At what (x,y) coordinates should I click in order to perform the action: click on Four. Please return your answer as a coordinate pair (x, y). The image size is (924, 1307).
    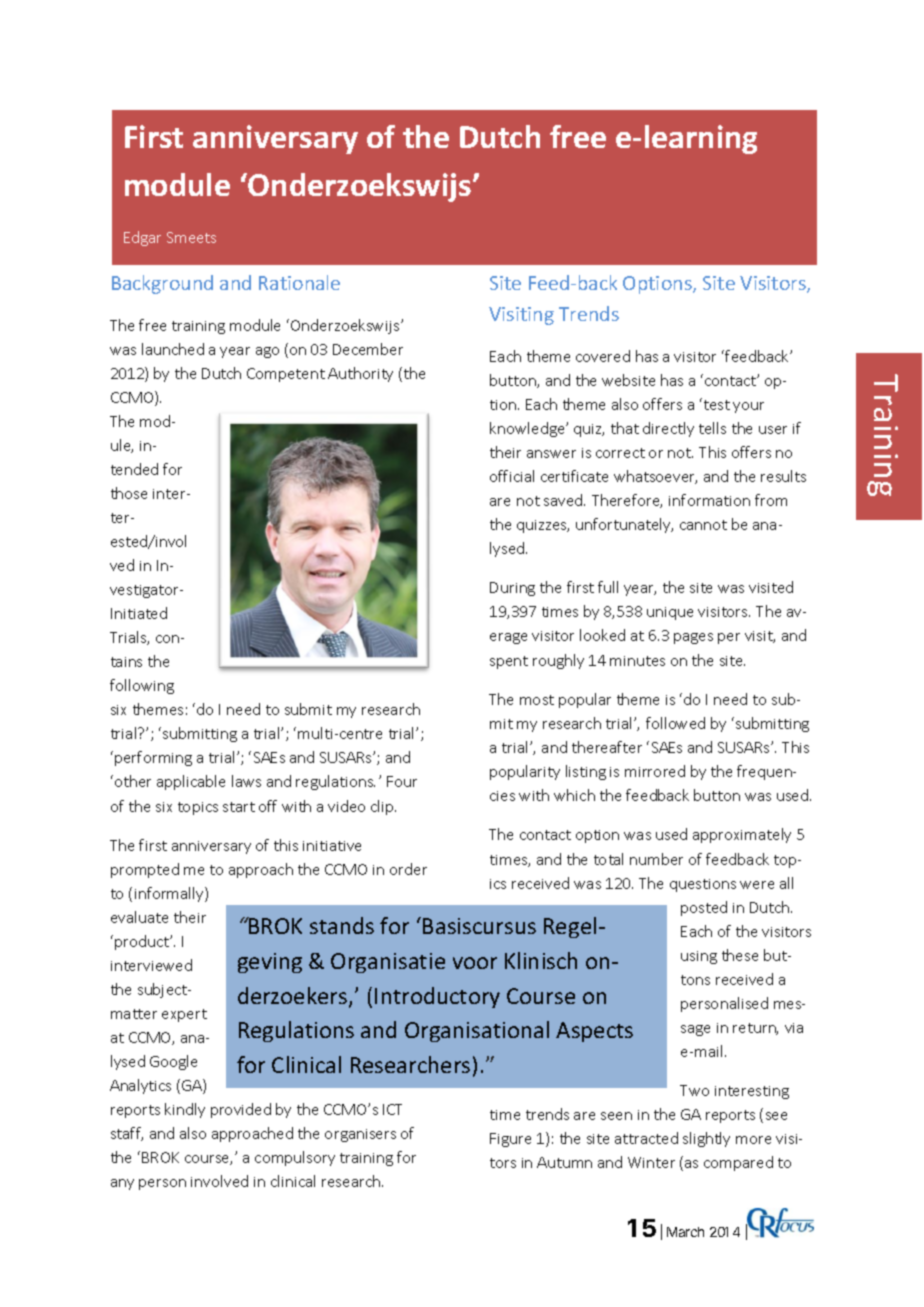
    Looking at the image, I should click on (402, 781).
